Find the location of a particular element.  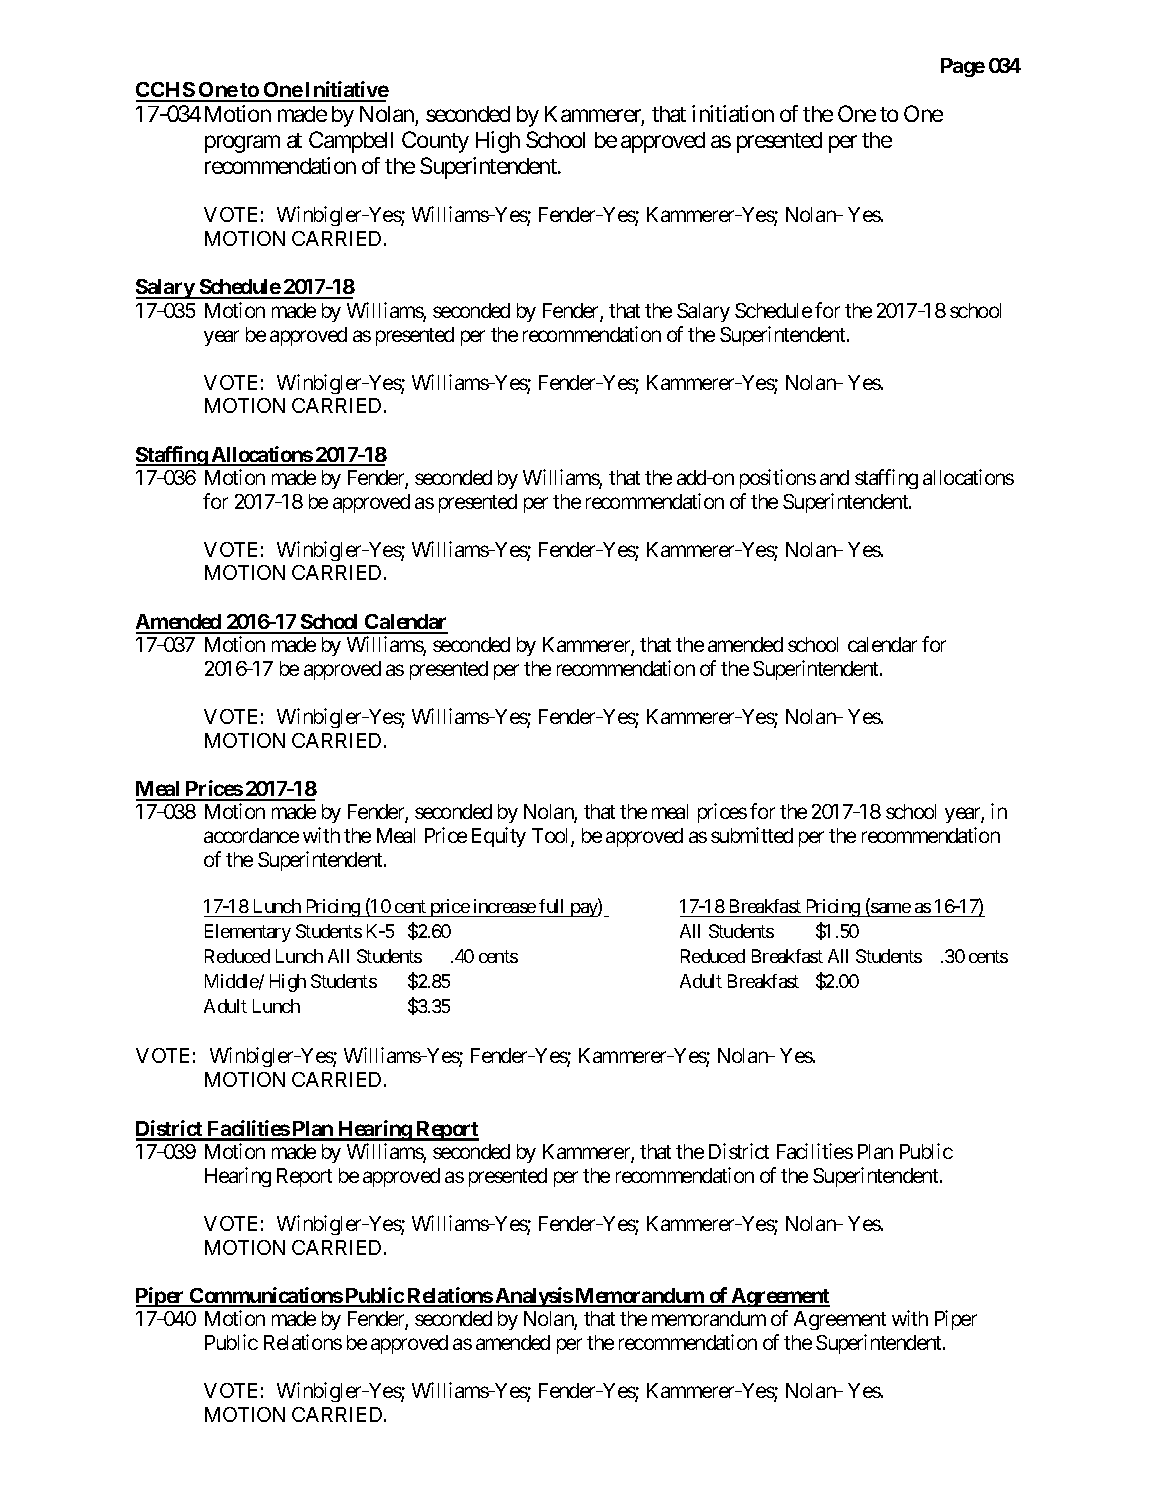

same is located at coordinates (890, 909).
